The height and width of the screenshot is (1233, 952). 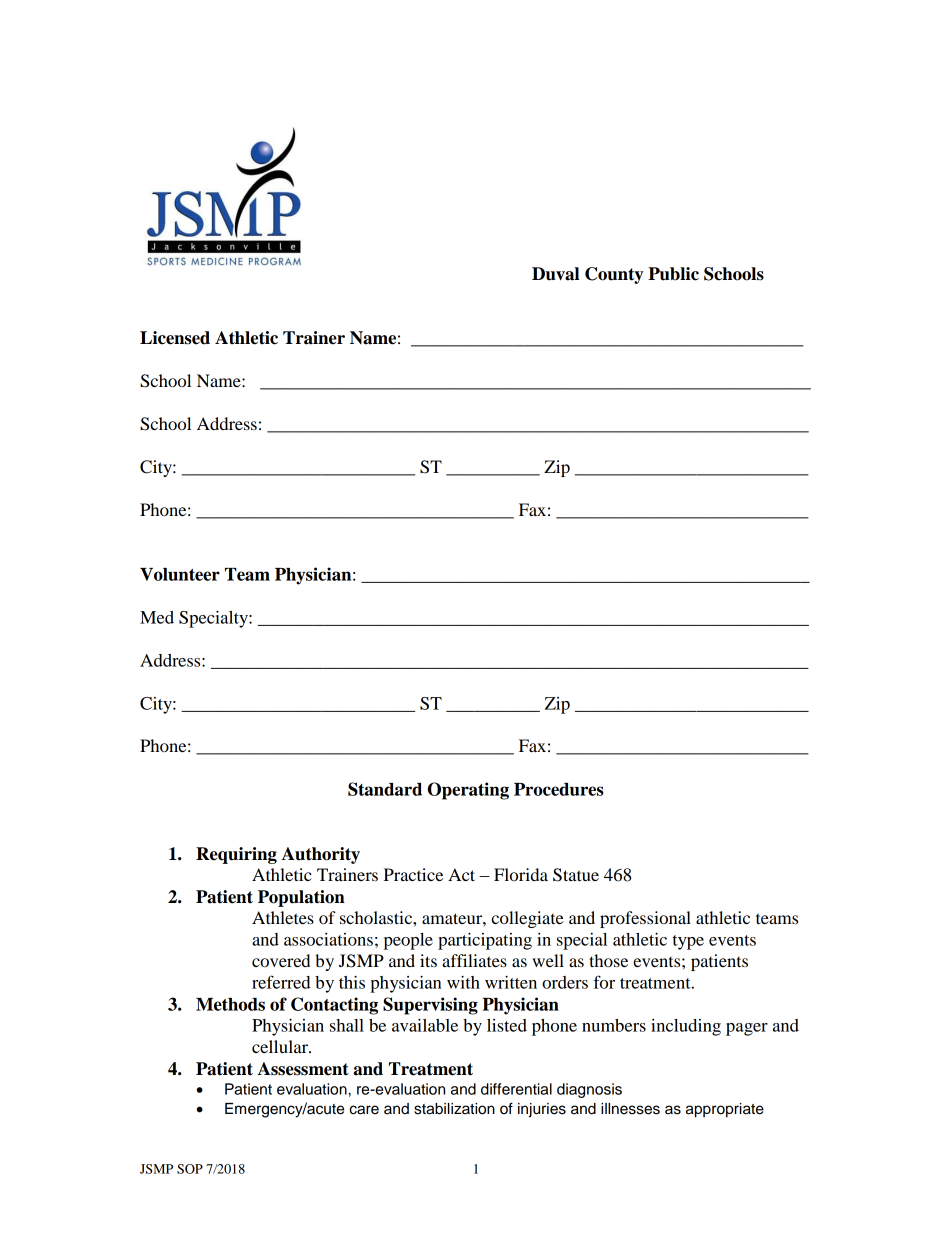 What do you see at coordinates (559, 789) in the screenshot?
I see `Procedures` at bounding box center [559, 789].
